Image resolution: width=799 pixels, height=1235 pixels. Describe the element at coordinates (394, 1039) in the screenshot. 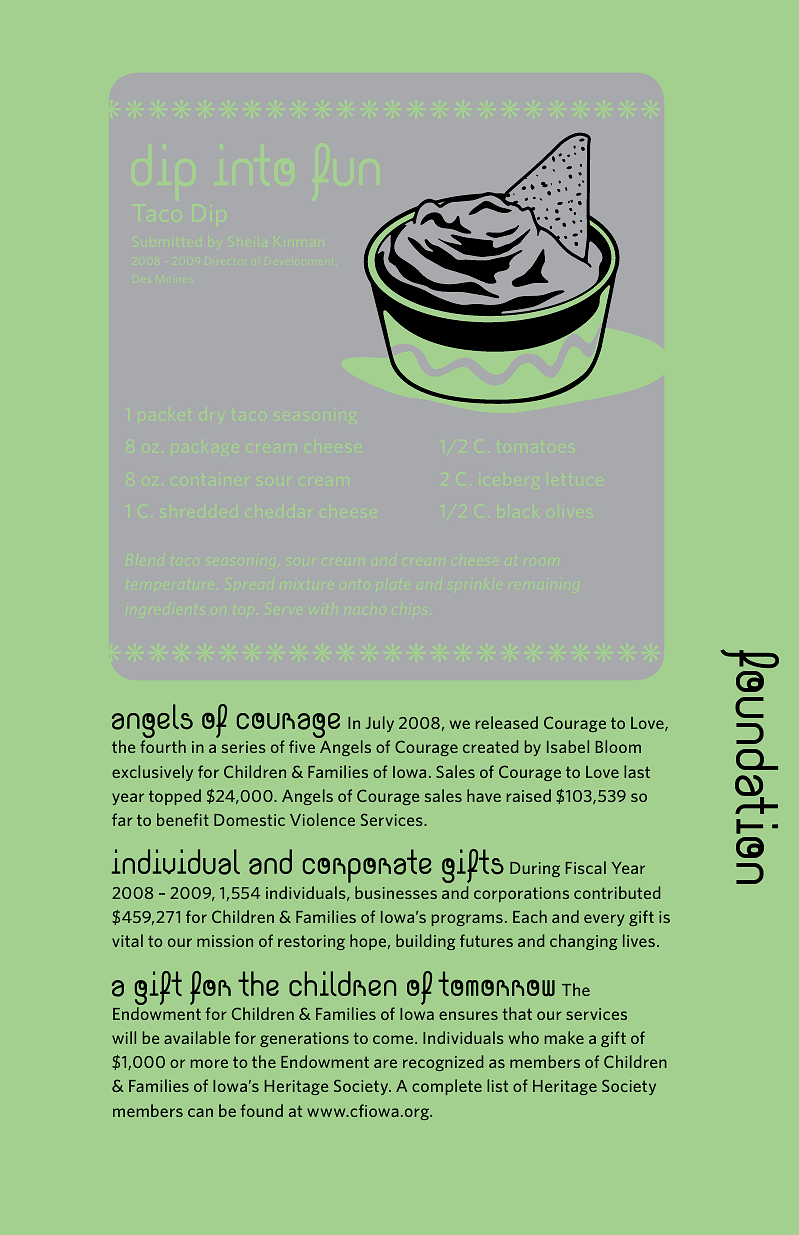

I see `come` at that location.
